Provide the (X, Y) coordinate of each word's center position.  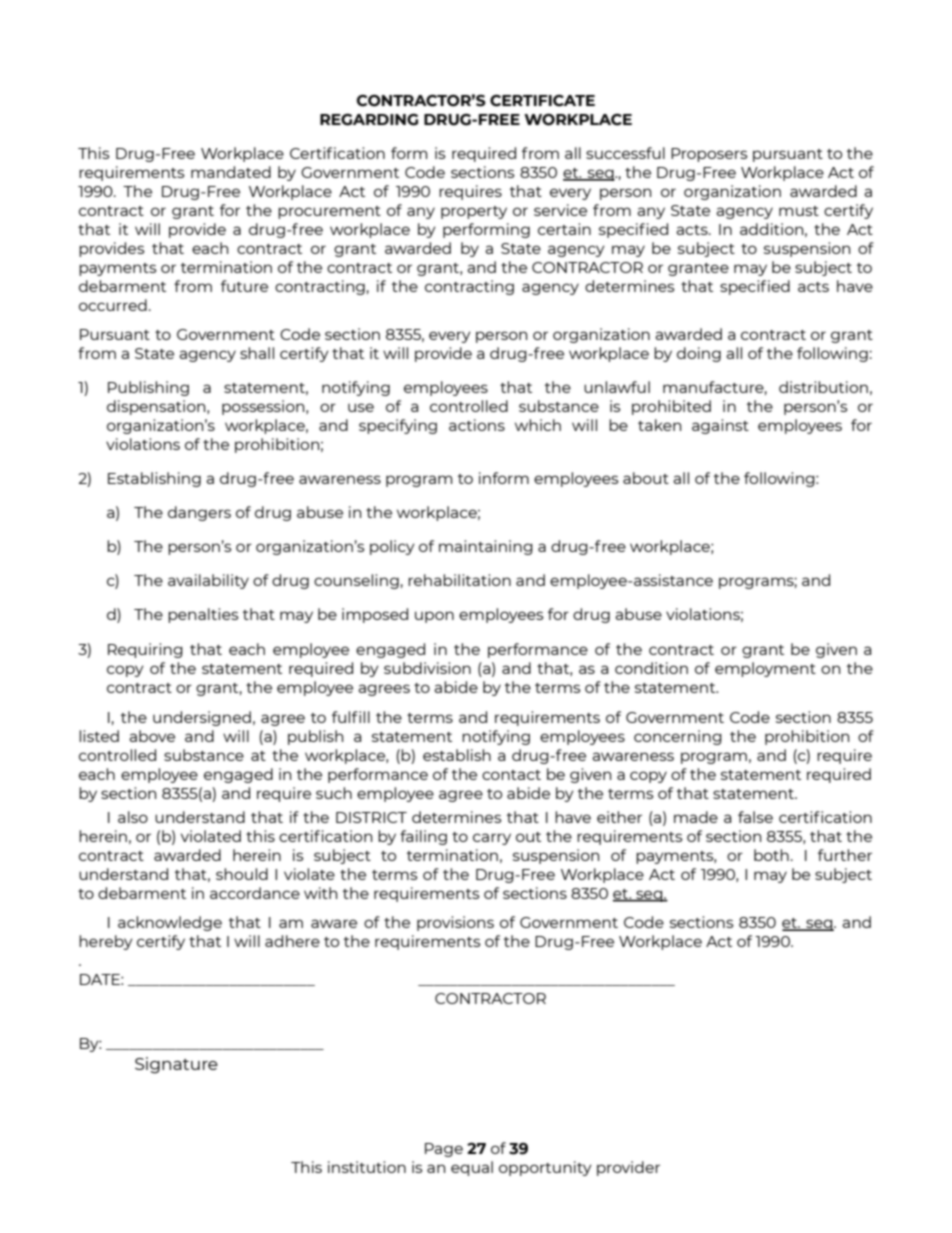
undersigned (202, 718)
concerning (678, 737)
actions (477, 425)
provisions (455, 923)
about (646, 478)
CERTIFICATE (542, 101)
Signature (176, 1065)
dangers (199, 513)
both (771, 855)
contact (511, 775)
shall (257, 353)
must (799, 211)
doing (699, 354)
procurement (329, 212)
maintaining (486, 547)
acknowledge (170, 923)
